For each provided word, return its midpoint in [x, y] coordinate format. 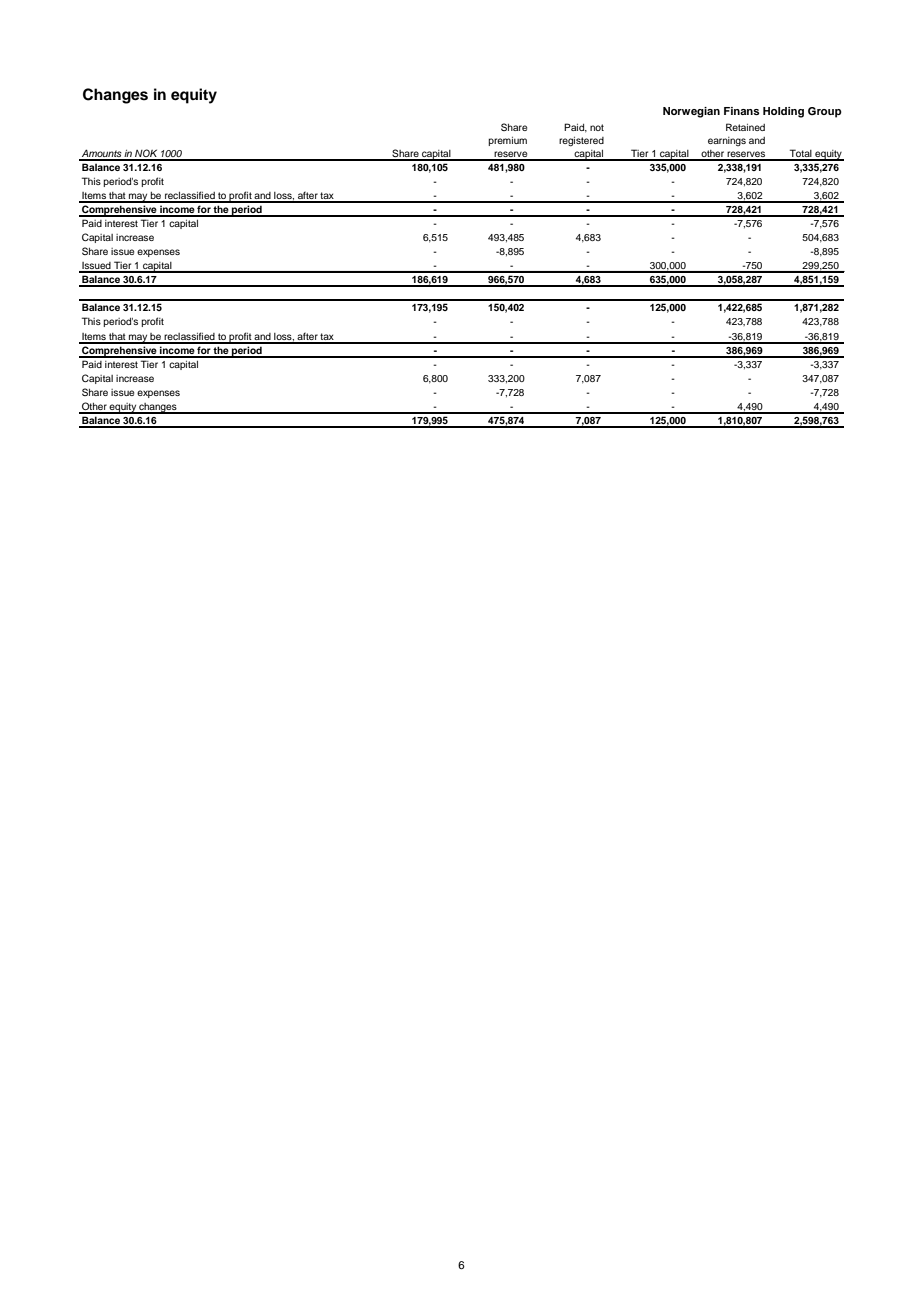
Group [825, 112]
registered [581, 142]
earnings [727, 141]
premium [507, 141]
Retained [745, 127]
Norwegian [691, 112]
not [597, 127]
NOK [146, 154]
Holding [783, 112]
